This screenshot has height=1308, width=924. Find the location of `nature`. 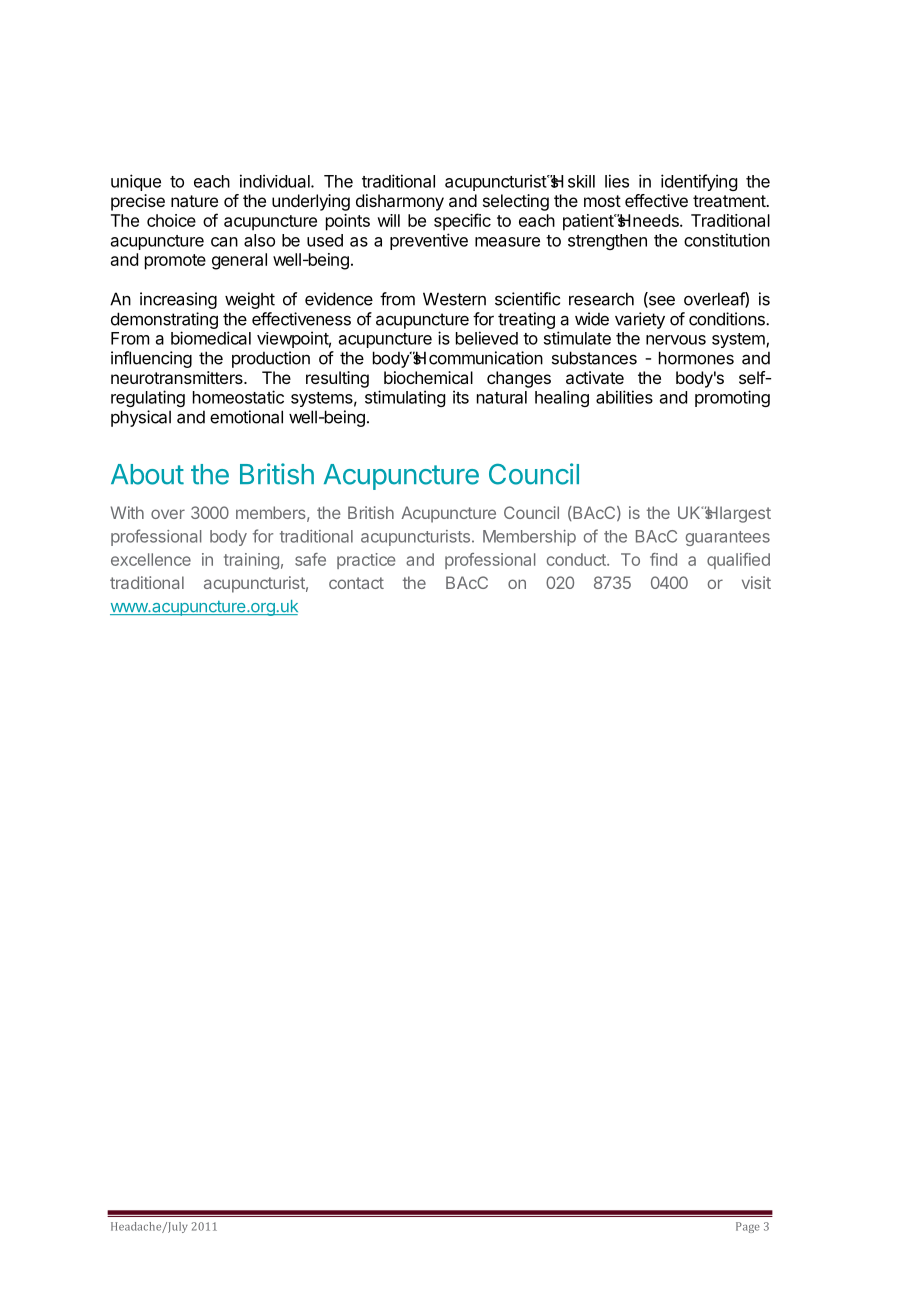

nature is located at coordinates (194, 201).
